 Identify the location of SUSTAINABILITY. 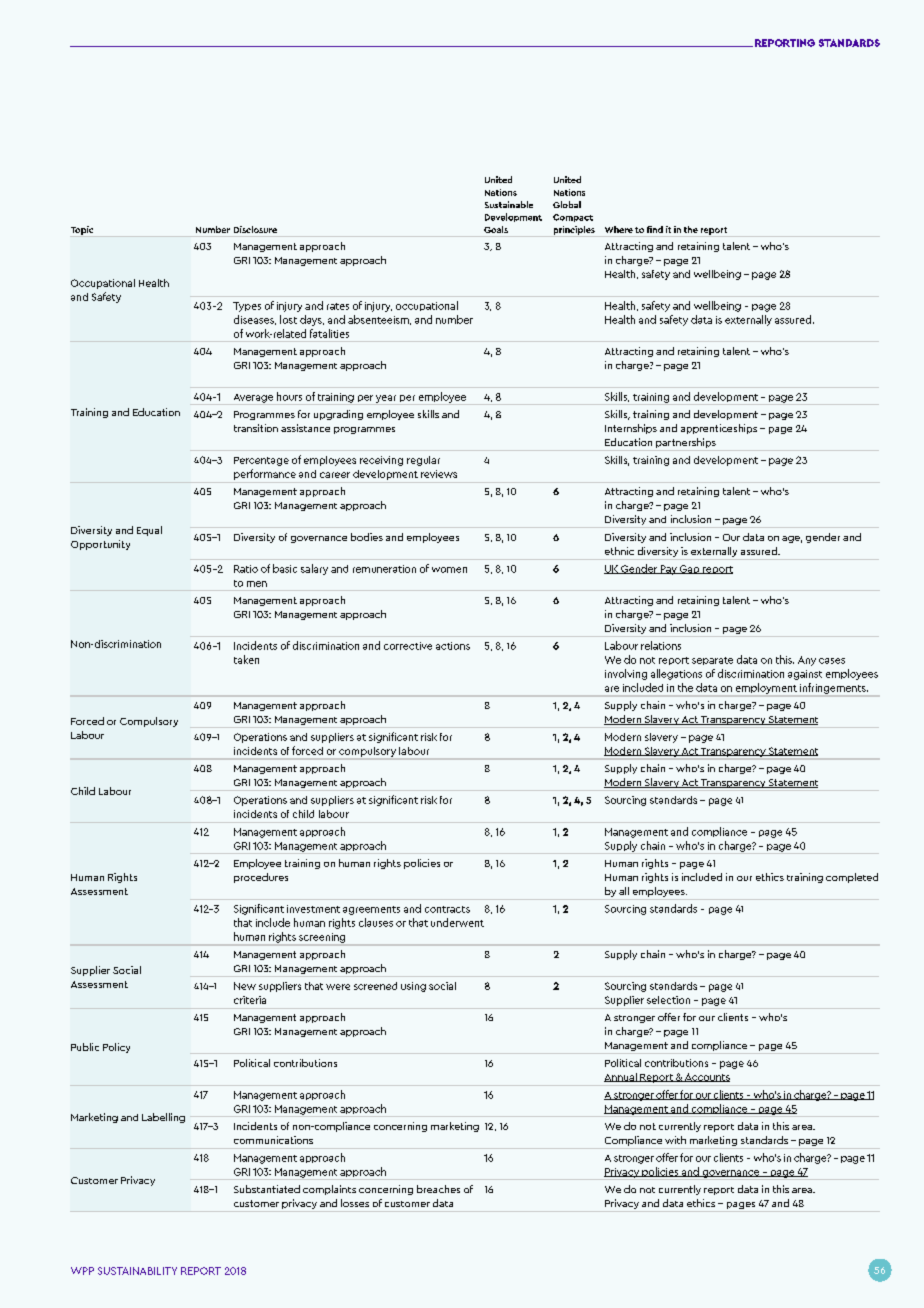
(137, 1271).
